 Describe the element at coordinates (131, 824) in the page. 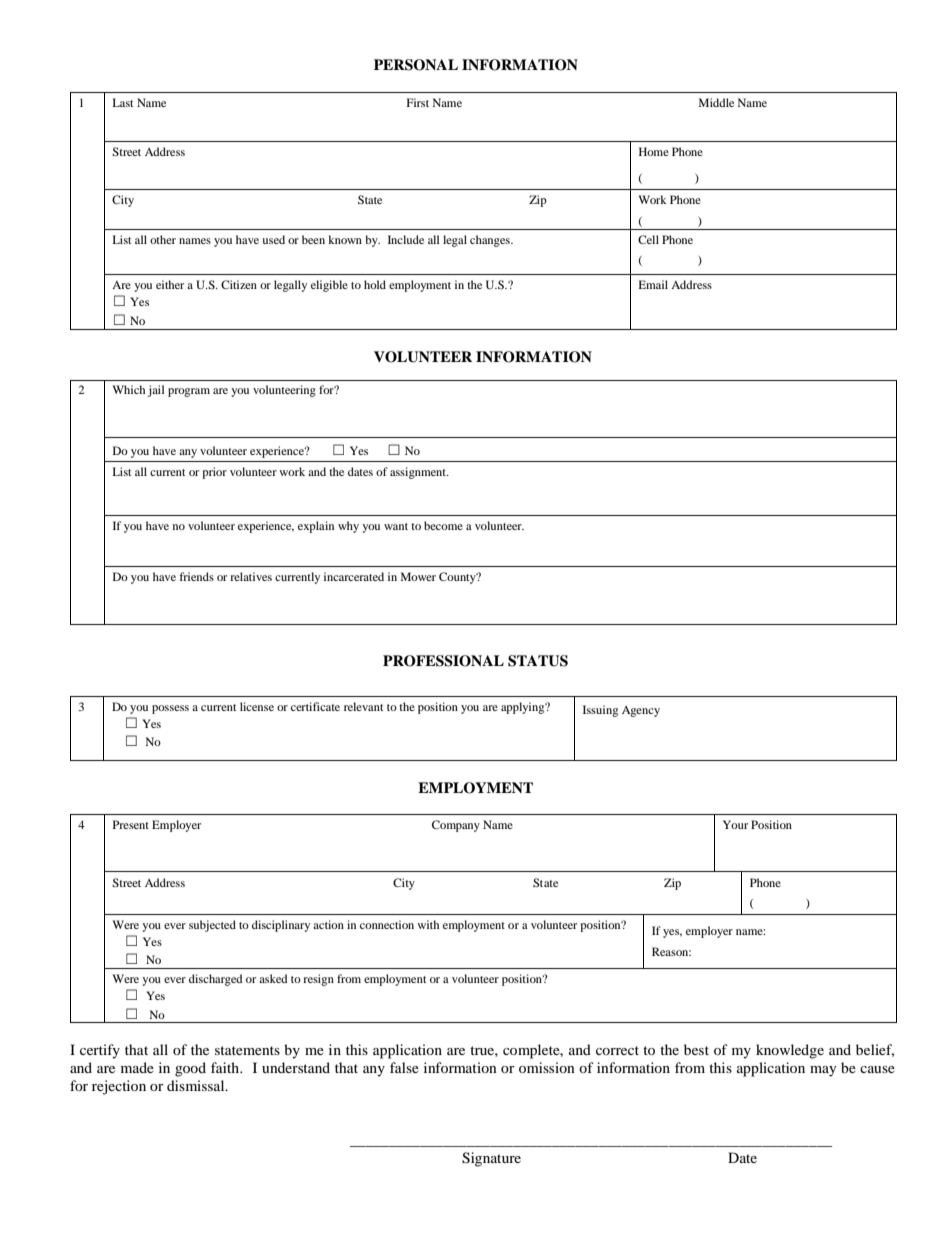

I see `Present` at that location.
